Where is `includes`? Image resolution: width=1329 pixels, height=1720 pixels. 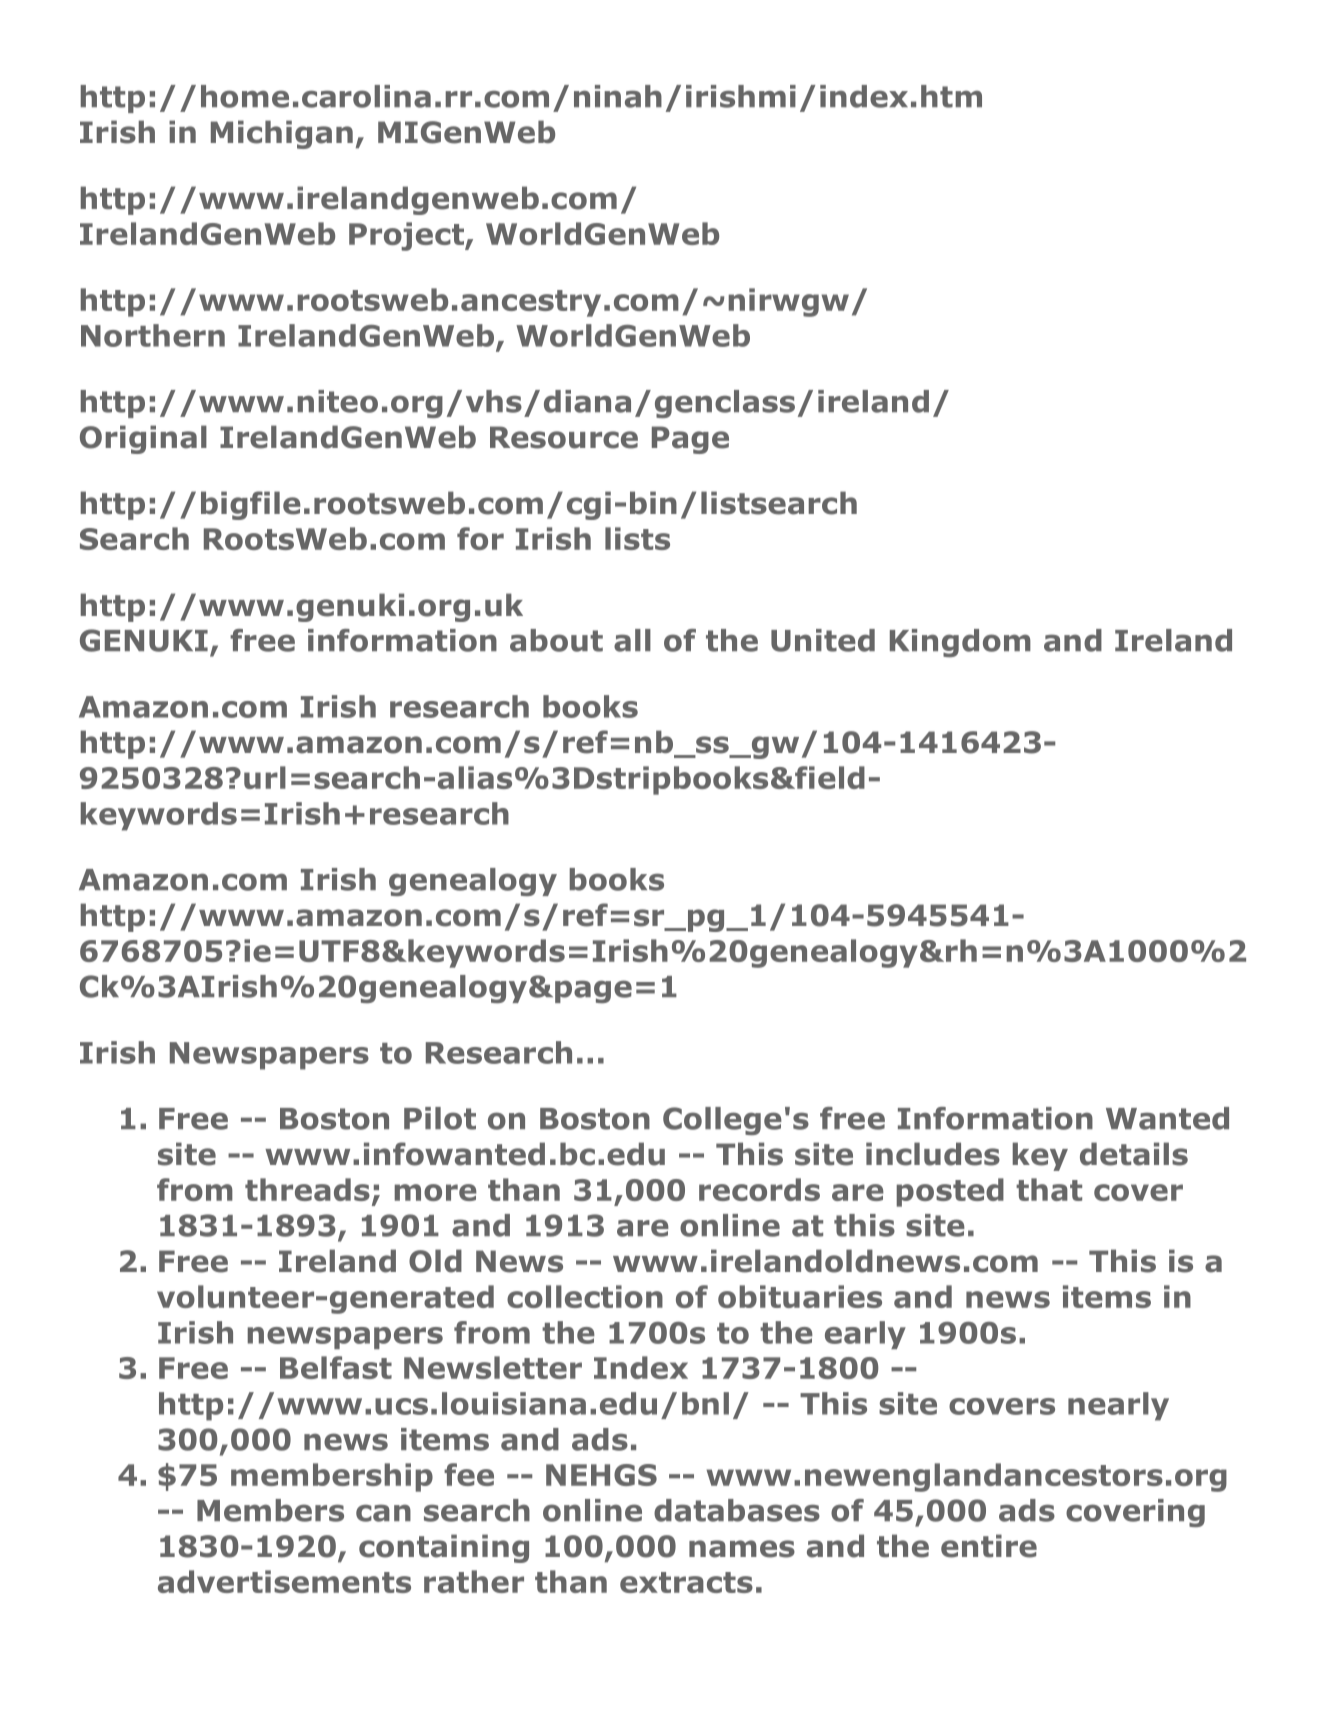
includes is located at coordinates (933, 1154).
